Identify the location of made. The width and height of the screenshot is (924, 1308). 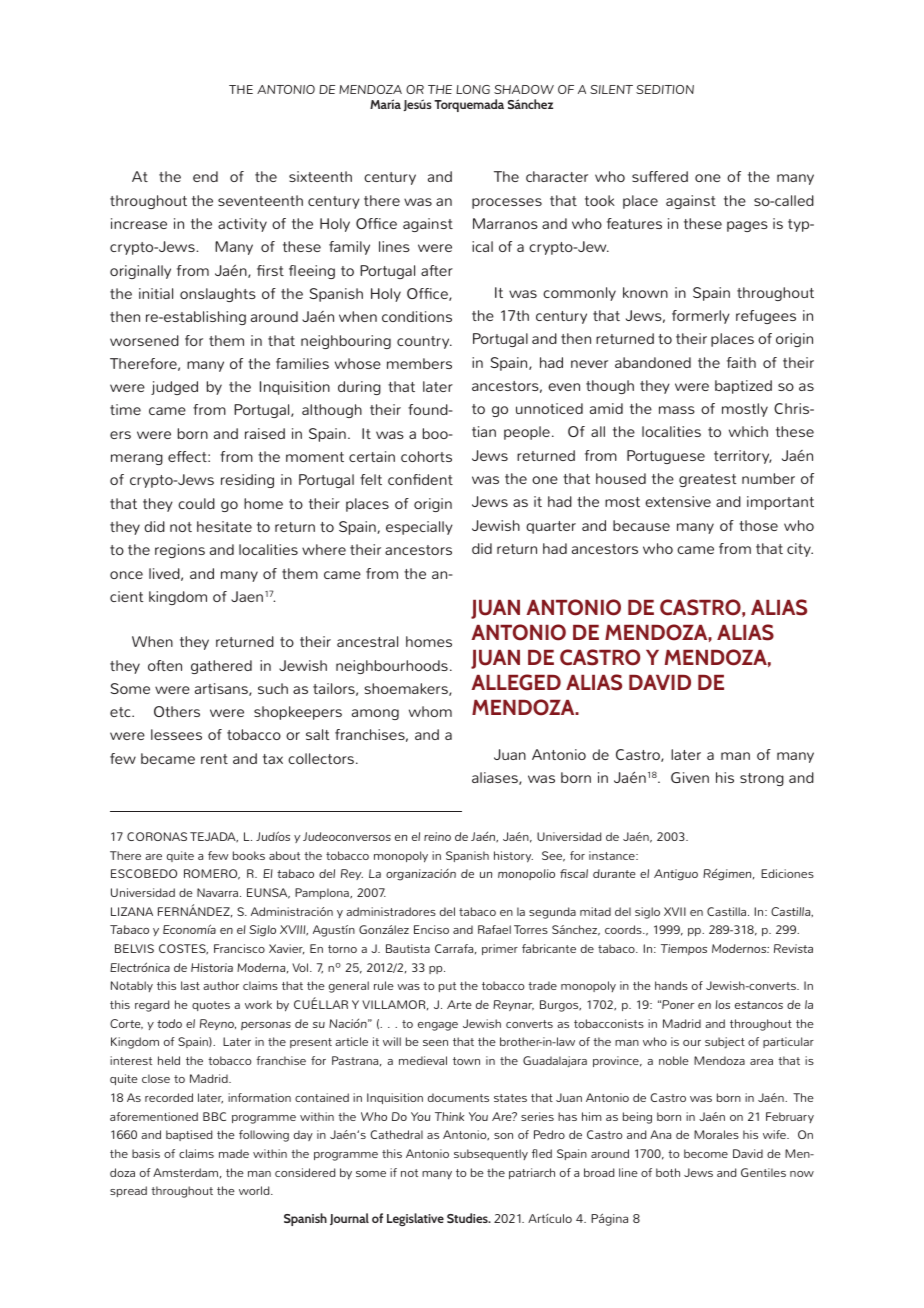
(234, 1153).
